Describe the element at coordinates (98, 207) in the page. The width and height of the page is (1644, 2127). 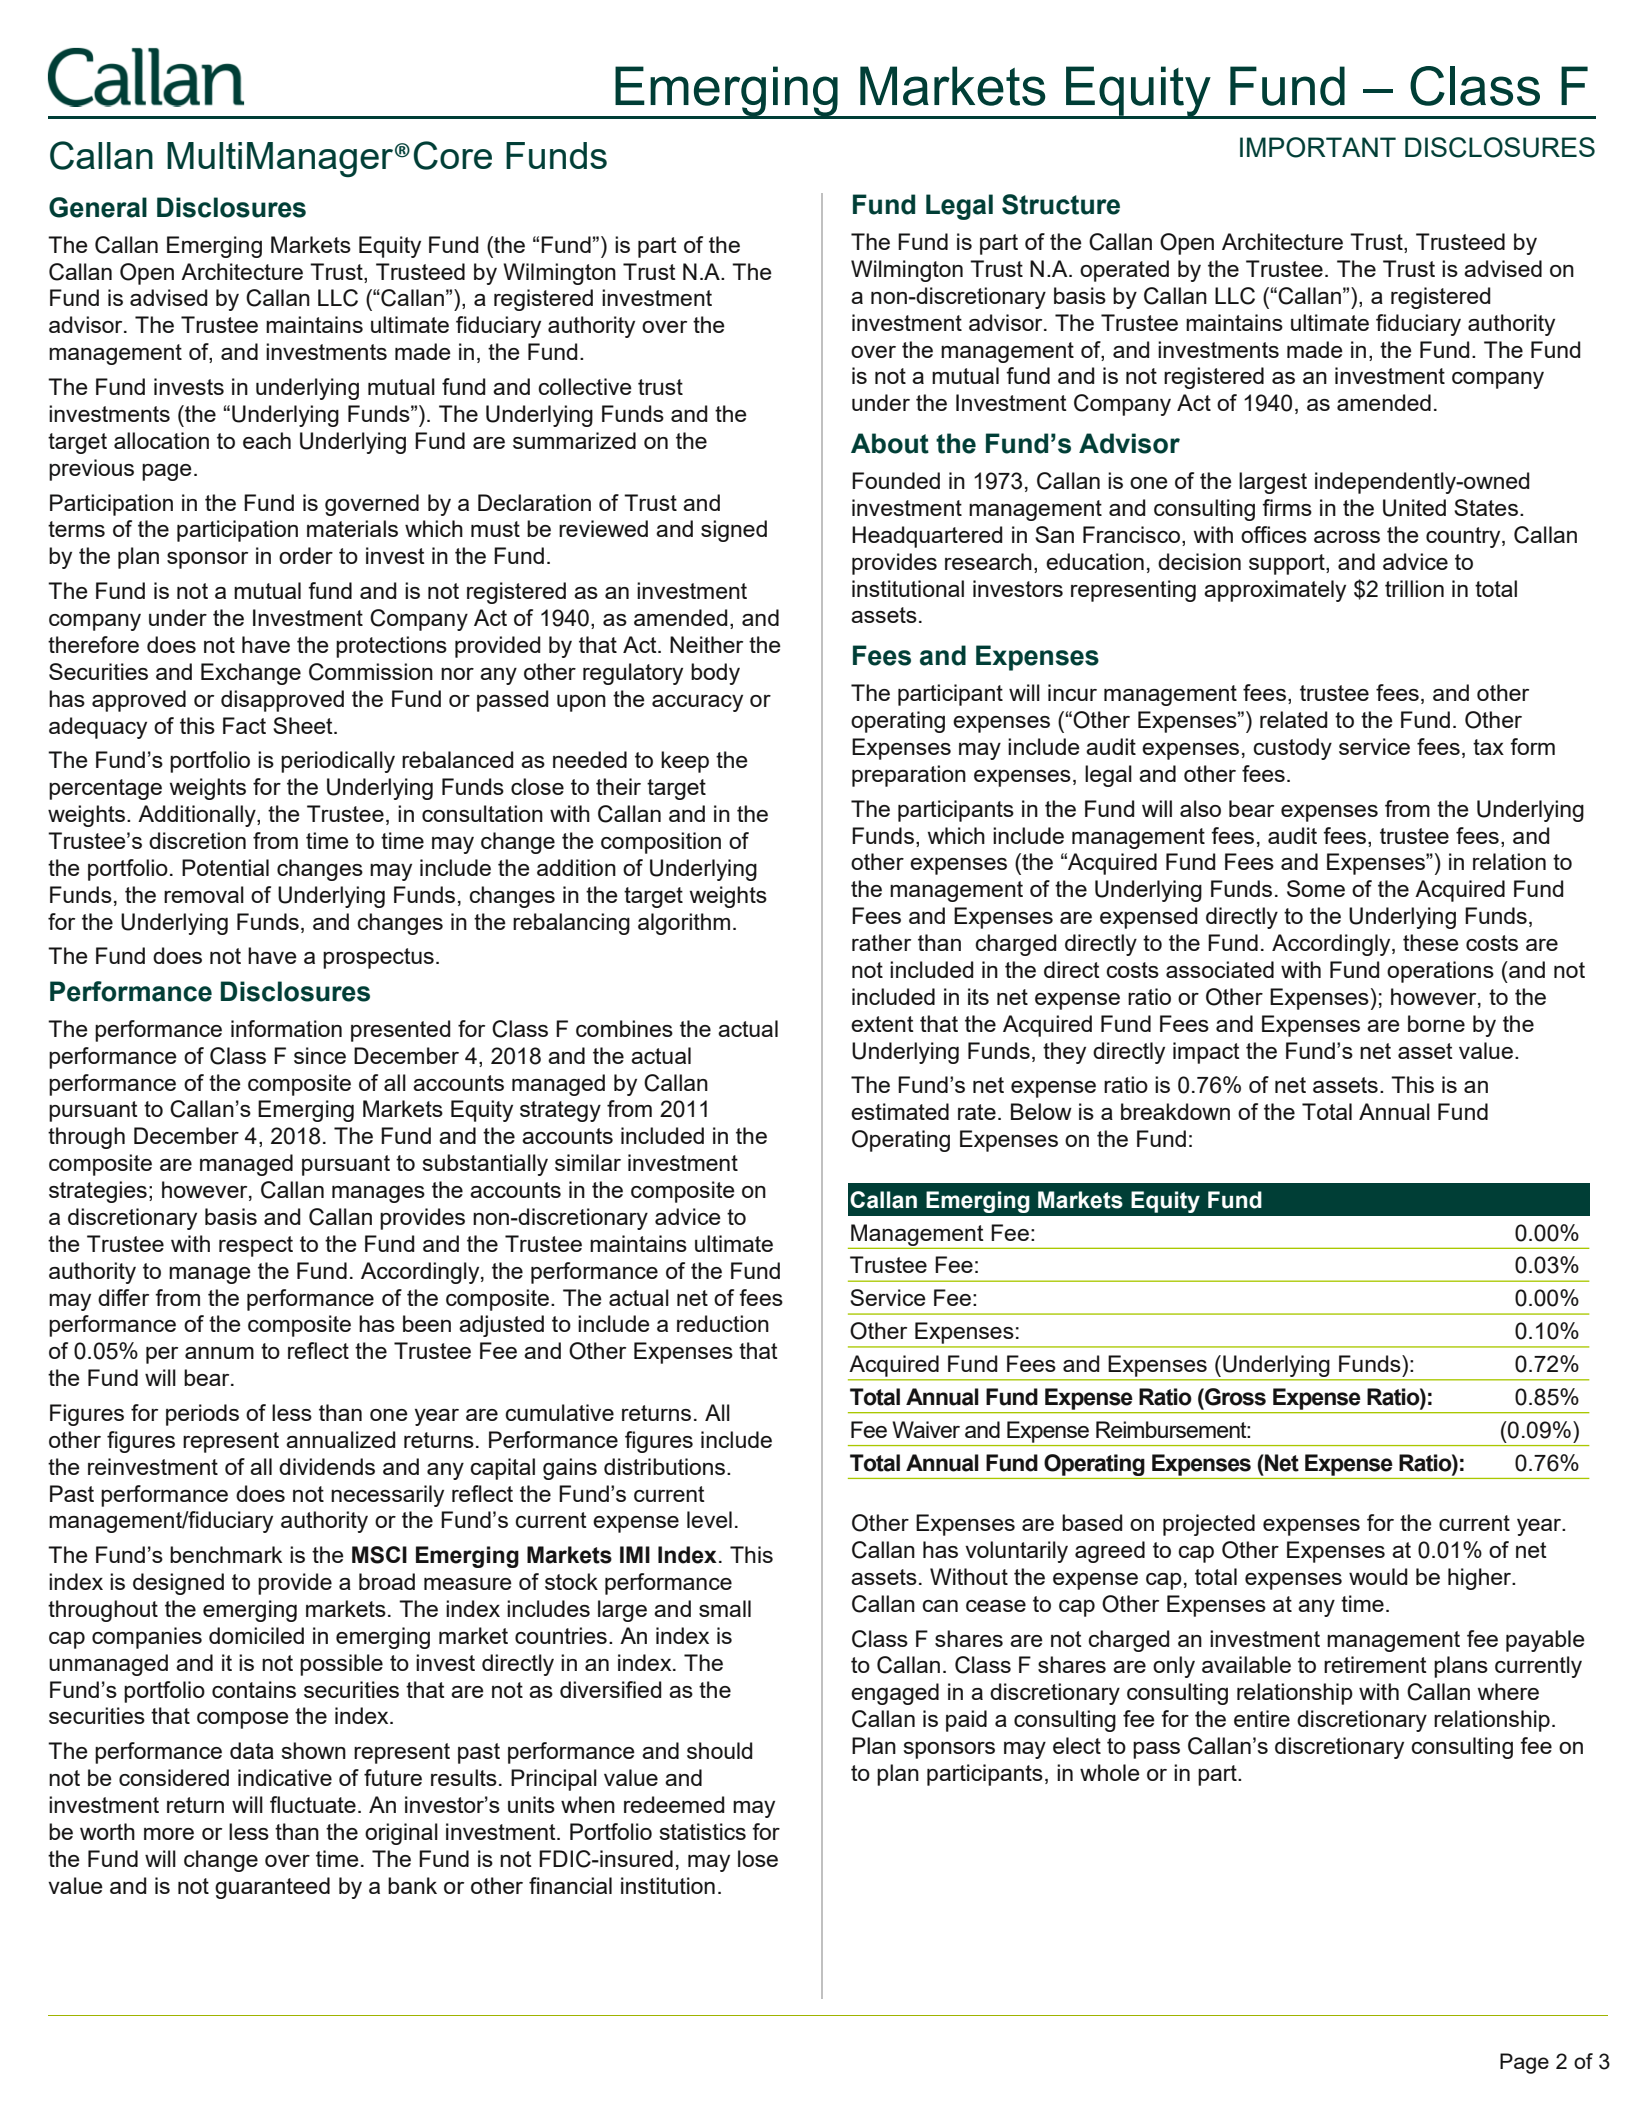
I see `General` at that location.
